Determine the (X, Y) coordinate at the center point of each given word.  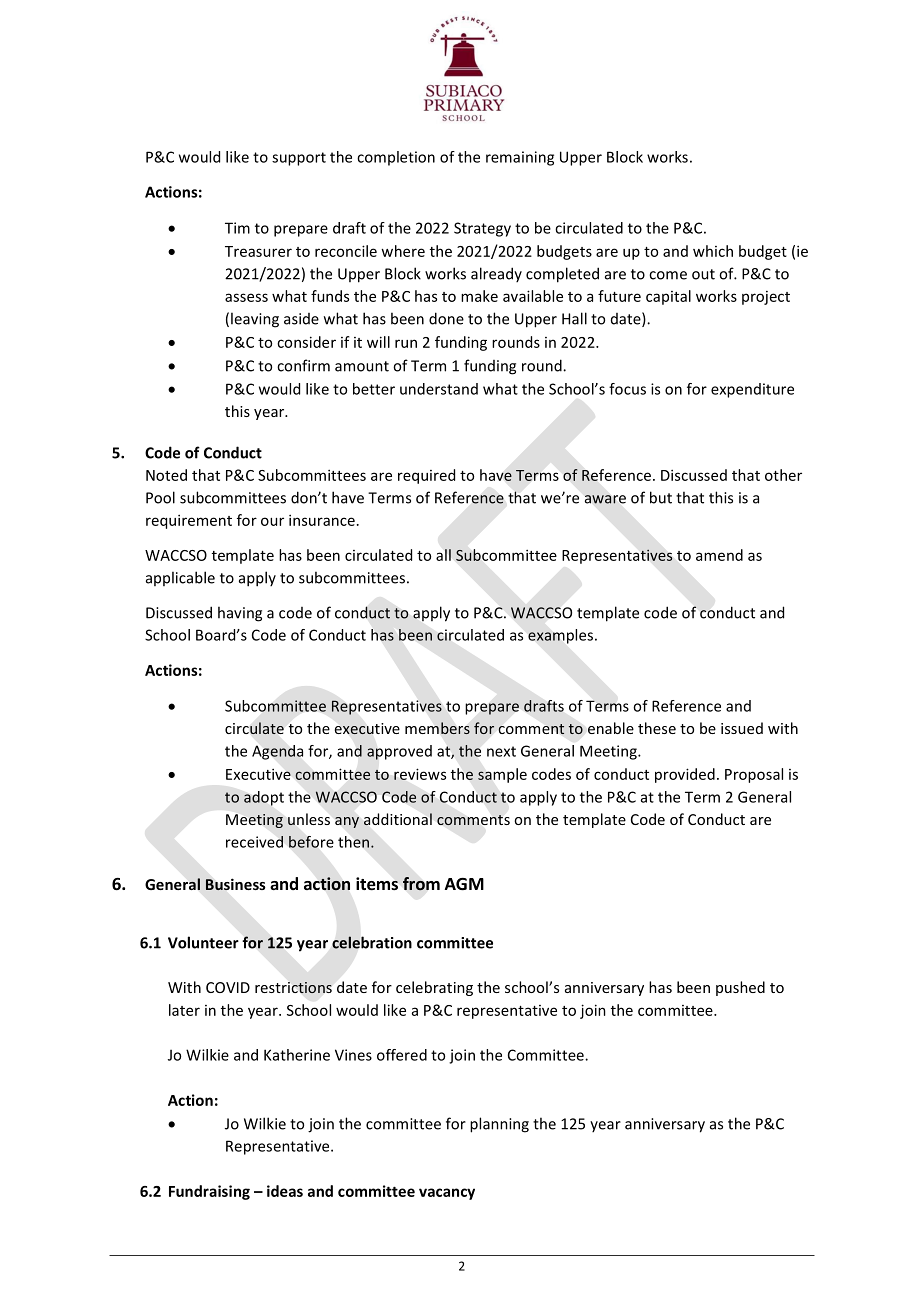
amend (719, 555)
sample (502, 775)
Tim (237, 228)
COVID (228, 987)
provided (685, 775)
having (240, 614)
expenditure (752, 390)
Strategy (482, 229)
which (713, 251)
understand (439, 389)
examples (562, 636)
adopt (264, 798)
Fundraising (209, 1192)
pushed (740, 988)
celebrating (434, 988)
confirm (303, 365)
